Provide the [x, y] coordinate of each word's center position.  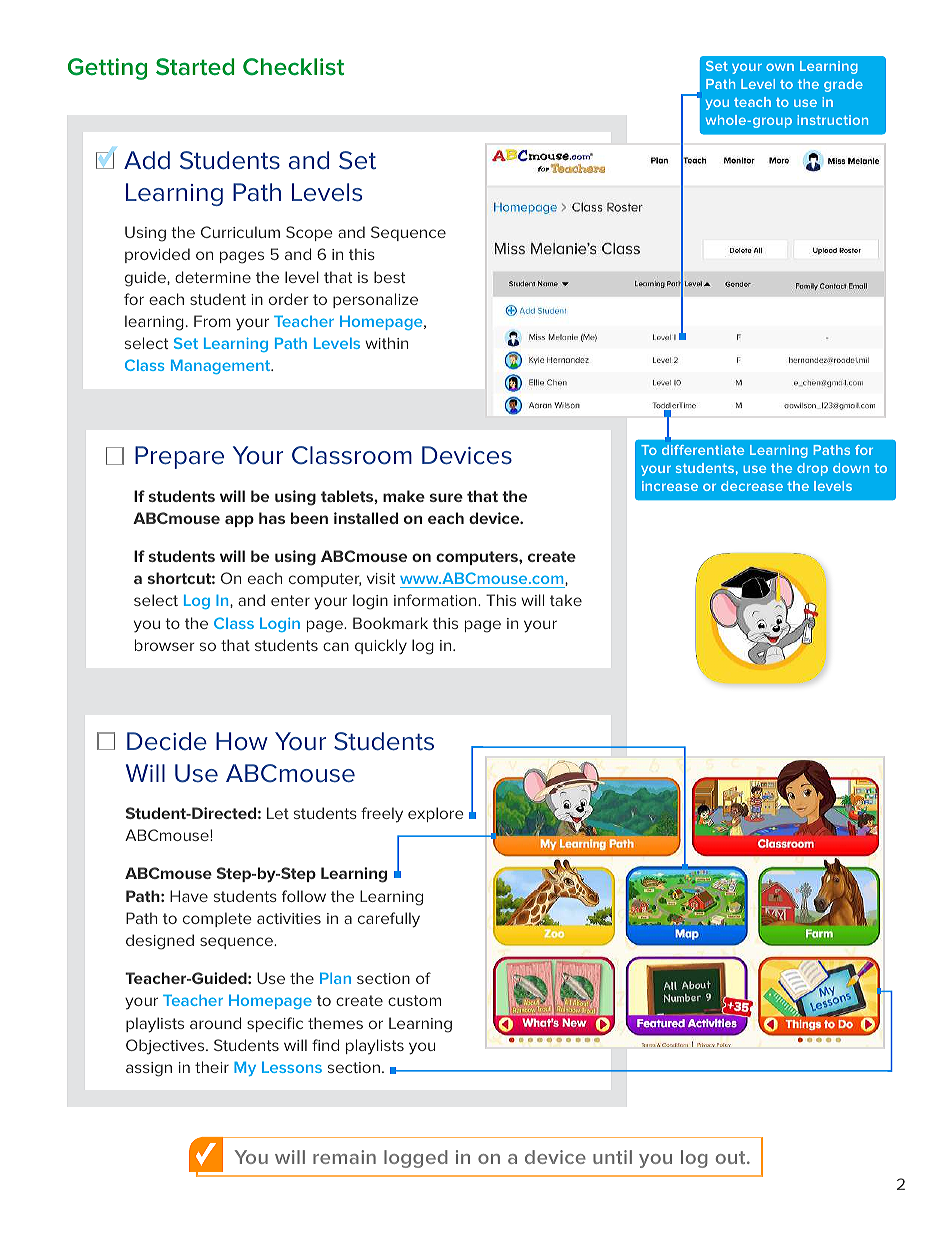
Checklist [293, 66]
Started [195, 67]
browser [165, 645]
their [212, 1067]
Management [222, 366]
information [436, 600]
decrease [752, 486]
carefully [389, 920]
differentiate [703, 450]
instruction [832, 120]
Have [189, 896]
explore [436, 814]
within [386, 343]
